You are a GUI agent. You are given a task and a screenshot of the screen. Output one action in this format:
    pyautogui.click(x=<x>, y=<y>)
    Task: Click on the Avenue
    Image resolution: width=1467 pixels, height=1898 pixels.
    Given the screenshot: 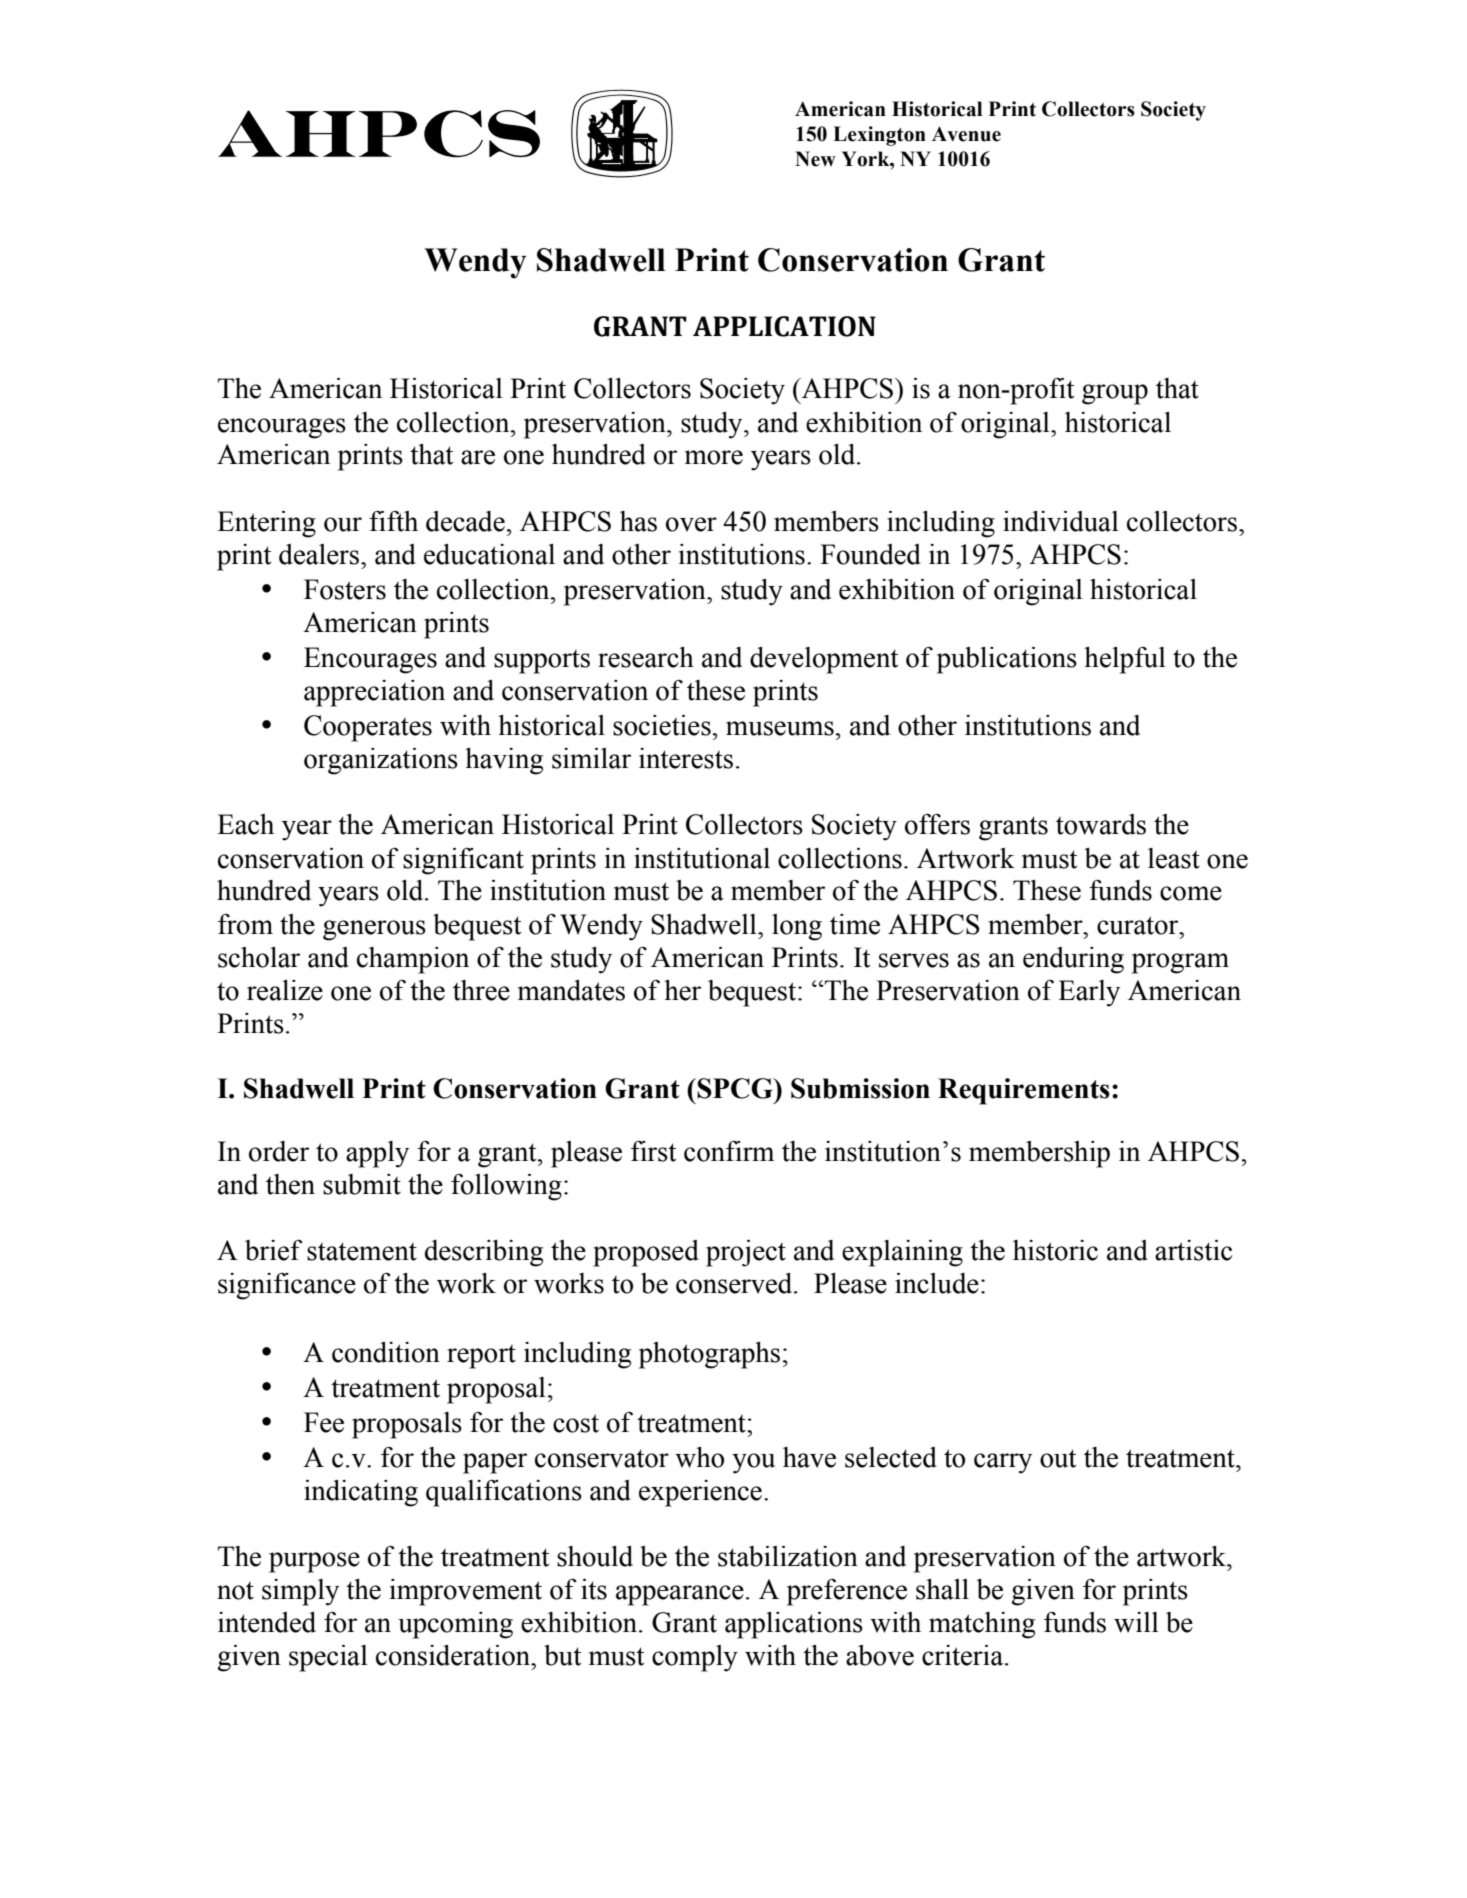 What is the action you would take?
    pyautogui.click(x=966, y=134)
